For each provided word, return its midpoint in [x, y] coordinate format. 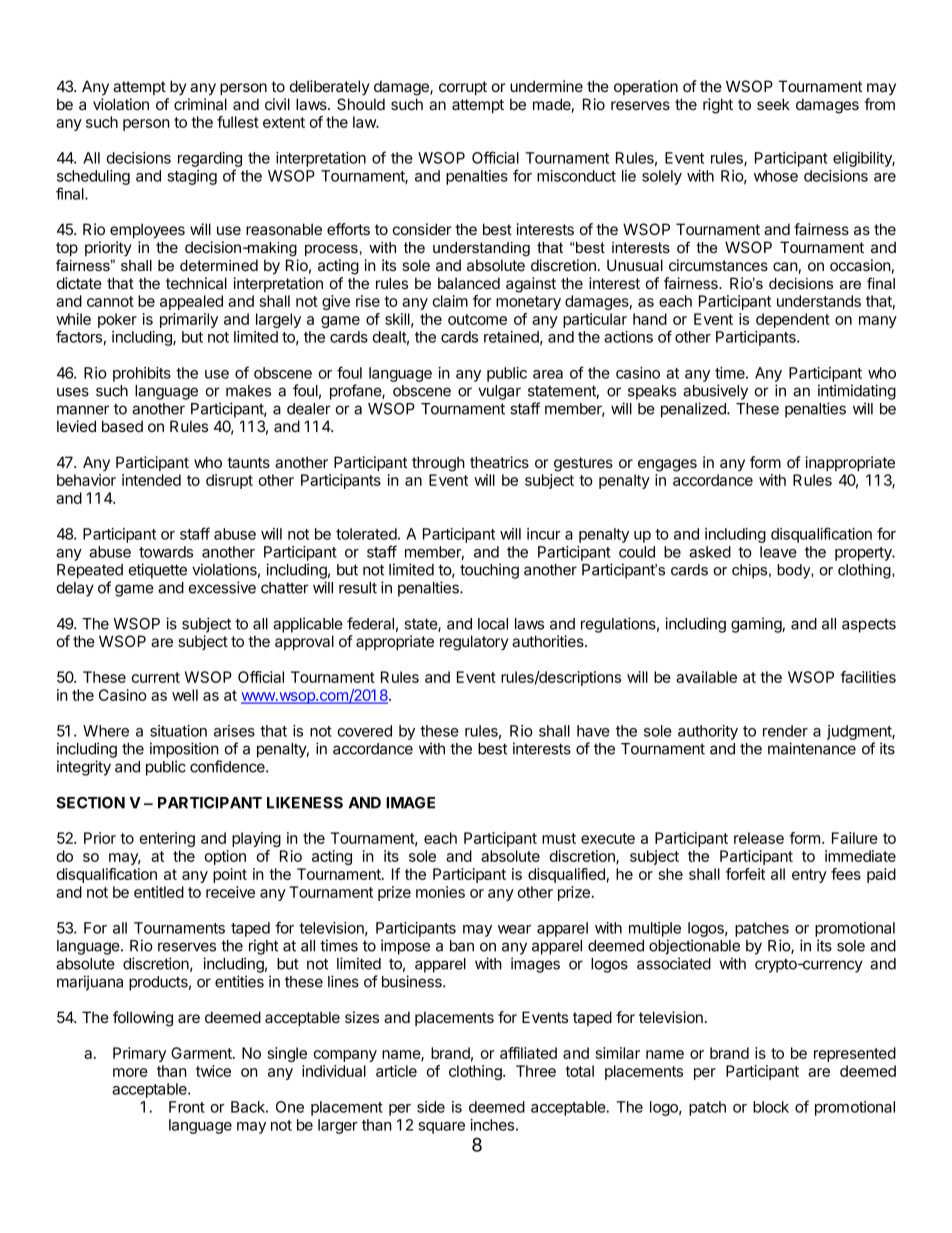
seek [773, 104]
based [122, 426]
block [771, 1107]
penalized [694, 410]
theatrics [499, 462]
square [441, 1128]
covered [364, 731]
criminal [200, 104]
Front [187, 1107]
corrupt [463, 88]
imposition [184, 750]
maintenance [812, 748]
